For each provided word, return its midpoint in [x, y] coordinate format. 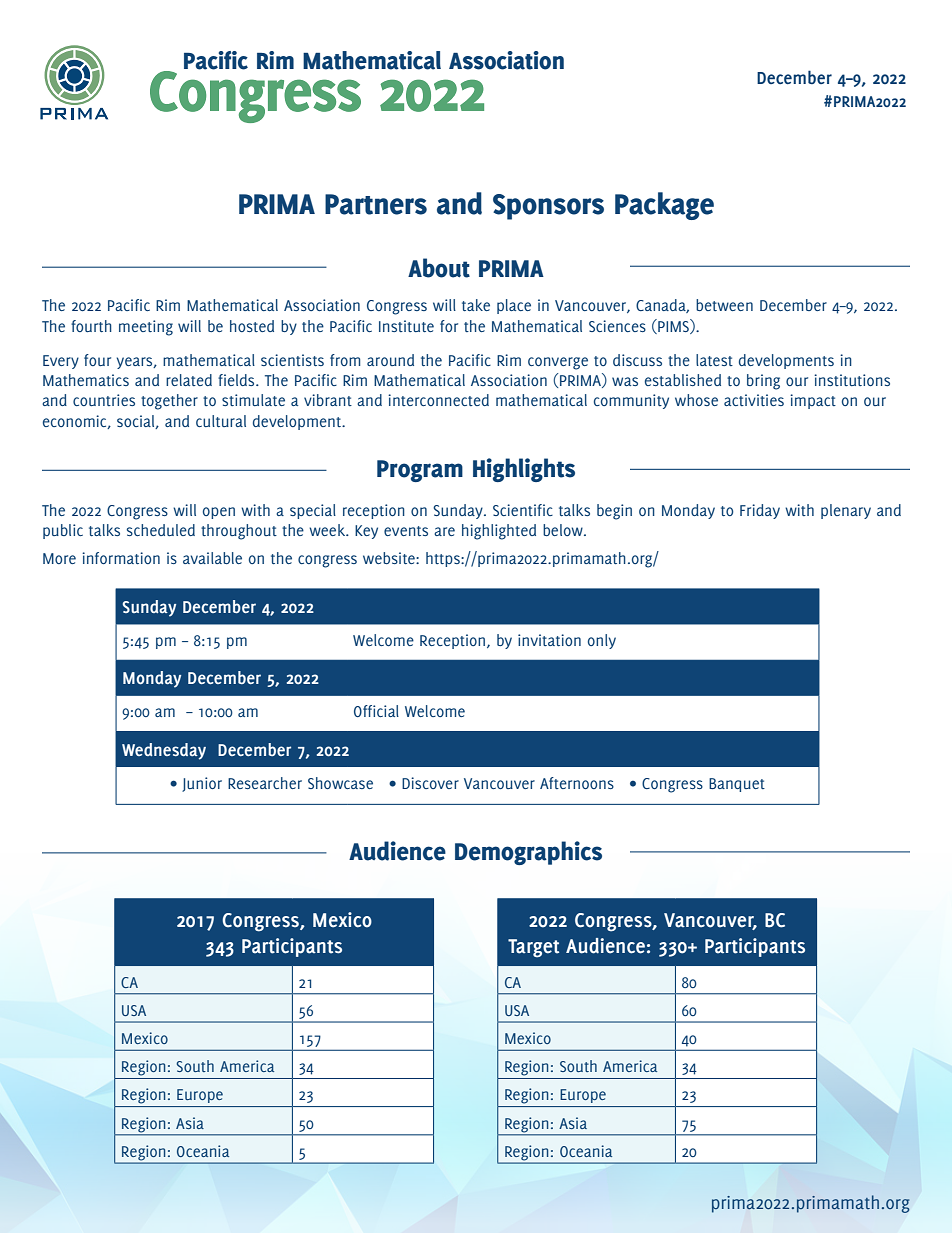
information [121, 558]
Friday [760, 511]
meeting [146, 328]
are [444, 531]
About [439, 268]
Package [664, 206]
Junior [202, 784]
